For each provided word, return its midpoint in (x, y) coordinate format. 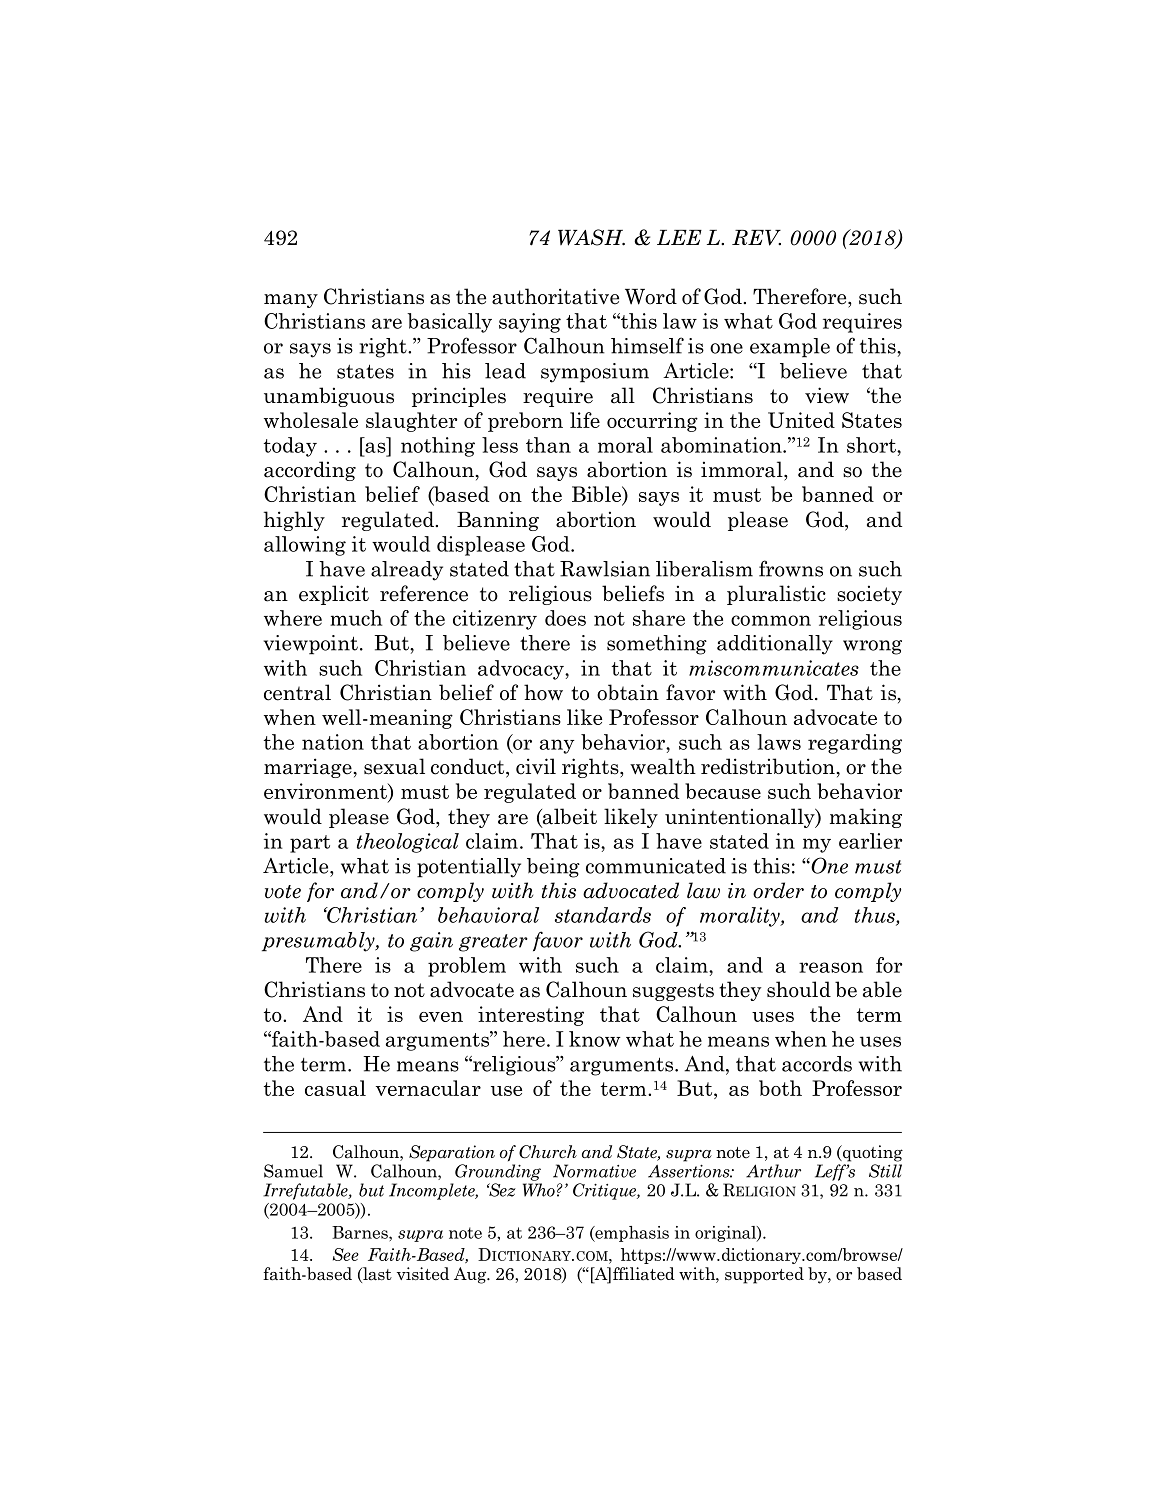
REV (756, 238)
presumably (319, 942)
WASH (591, 237)
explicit (334, 595)
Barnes (361, 1232)
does (565, 618)
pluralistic (776, 595)
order (778, 890)
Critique (605, 1191)
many (291, 301)
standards (603, 915)
